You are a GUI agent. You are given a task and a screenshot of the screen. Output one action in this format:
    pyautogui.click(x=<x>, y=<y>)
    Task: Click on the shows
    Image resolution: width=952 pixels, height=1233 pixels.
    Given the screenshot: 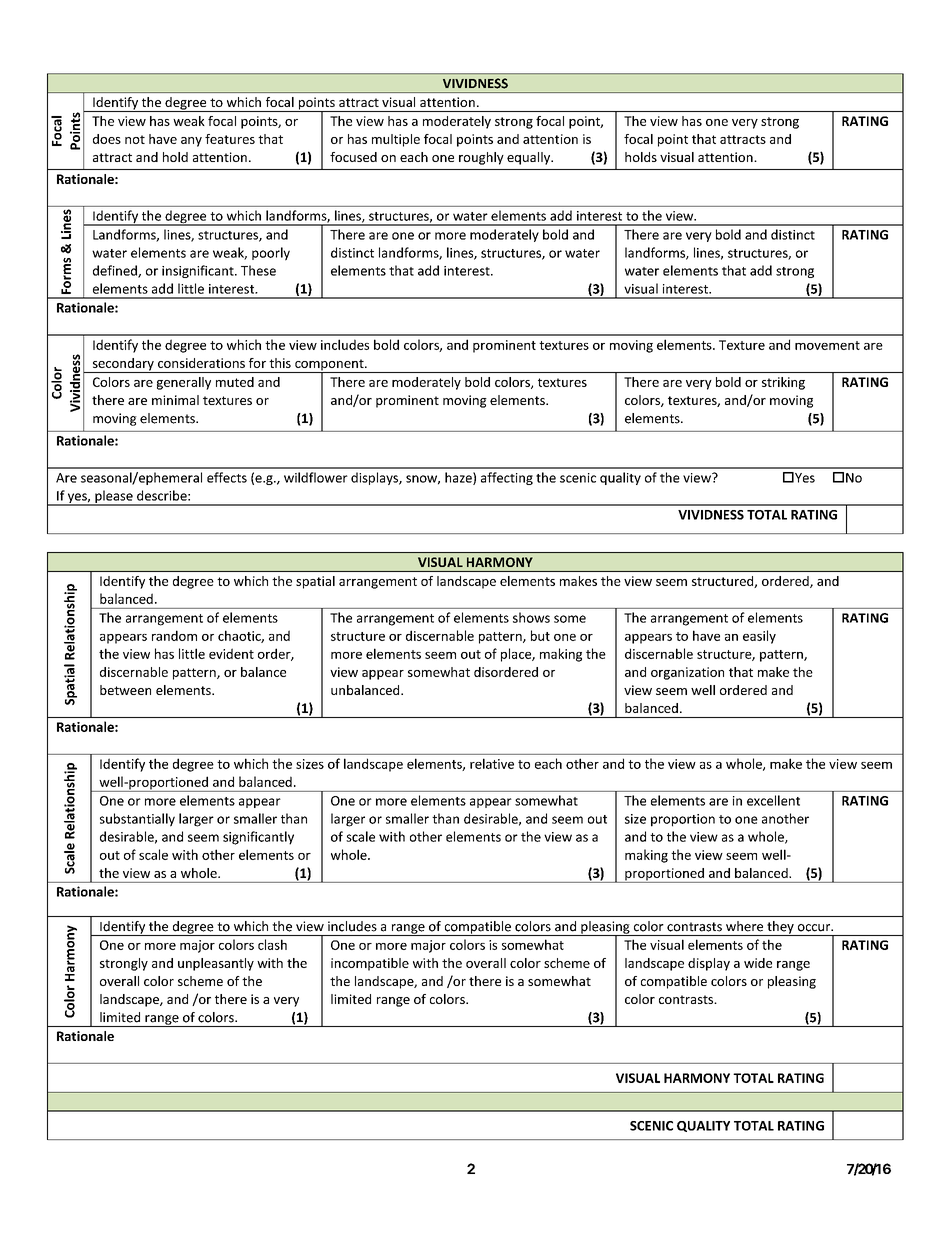 What is the action you would take?
    pyautogui.click(x=531, y=617)
